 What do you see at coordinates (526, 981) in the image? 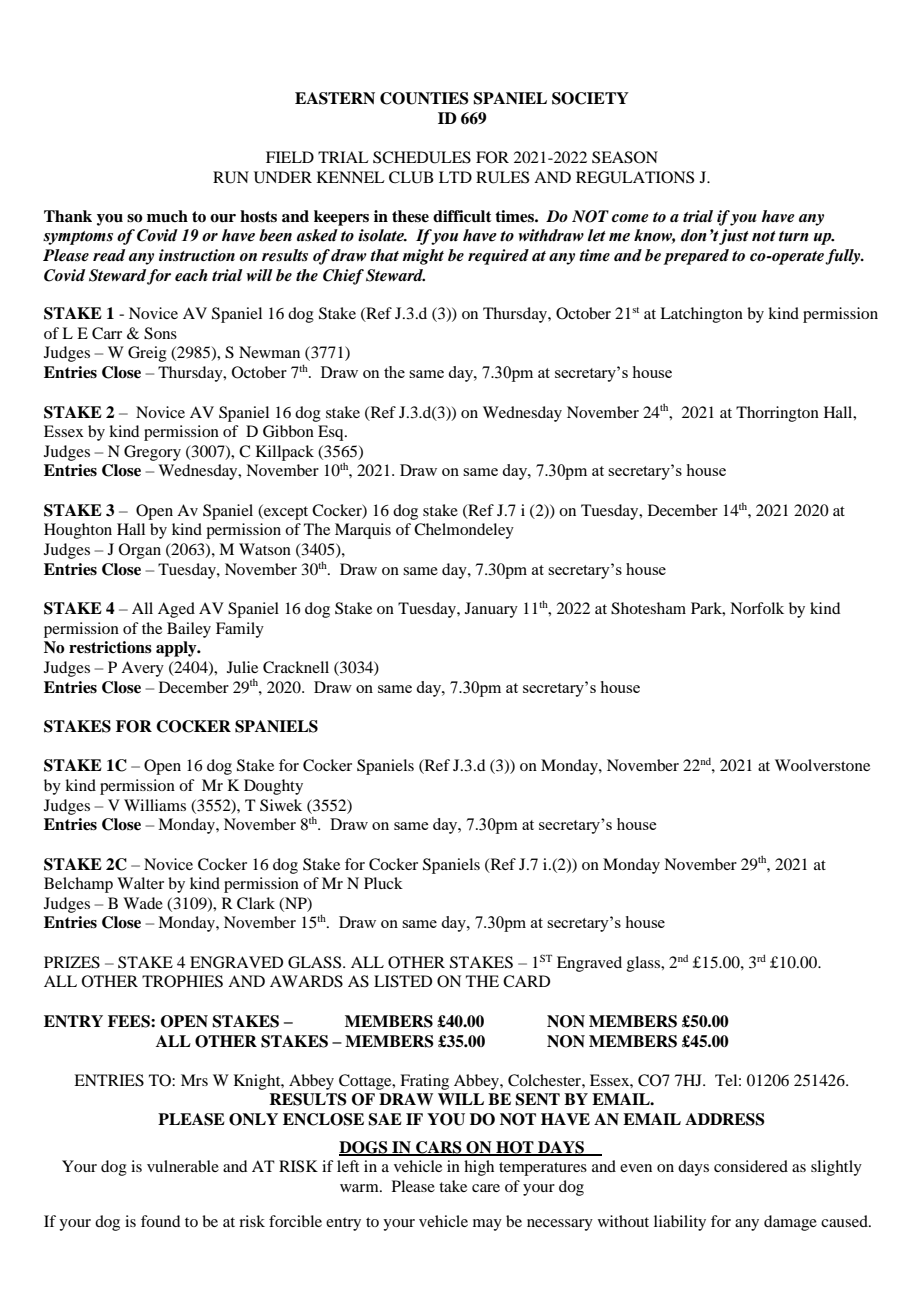
I see `CARD` at bounding box center [526, 981].
